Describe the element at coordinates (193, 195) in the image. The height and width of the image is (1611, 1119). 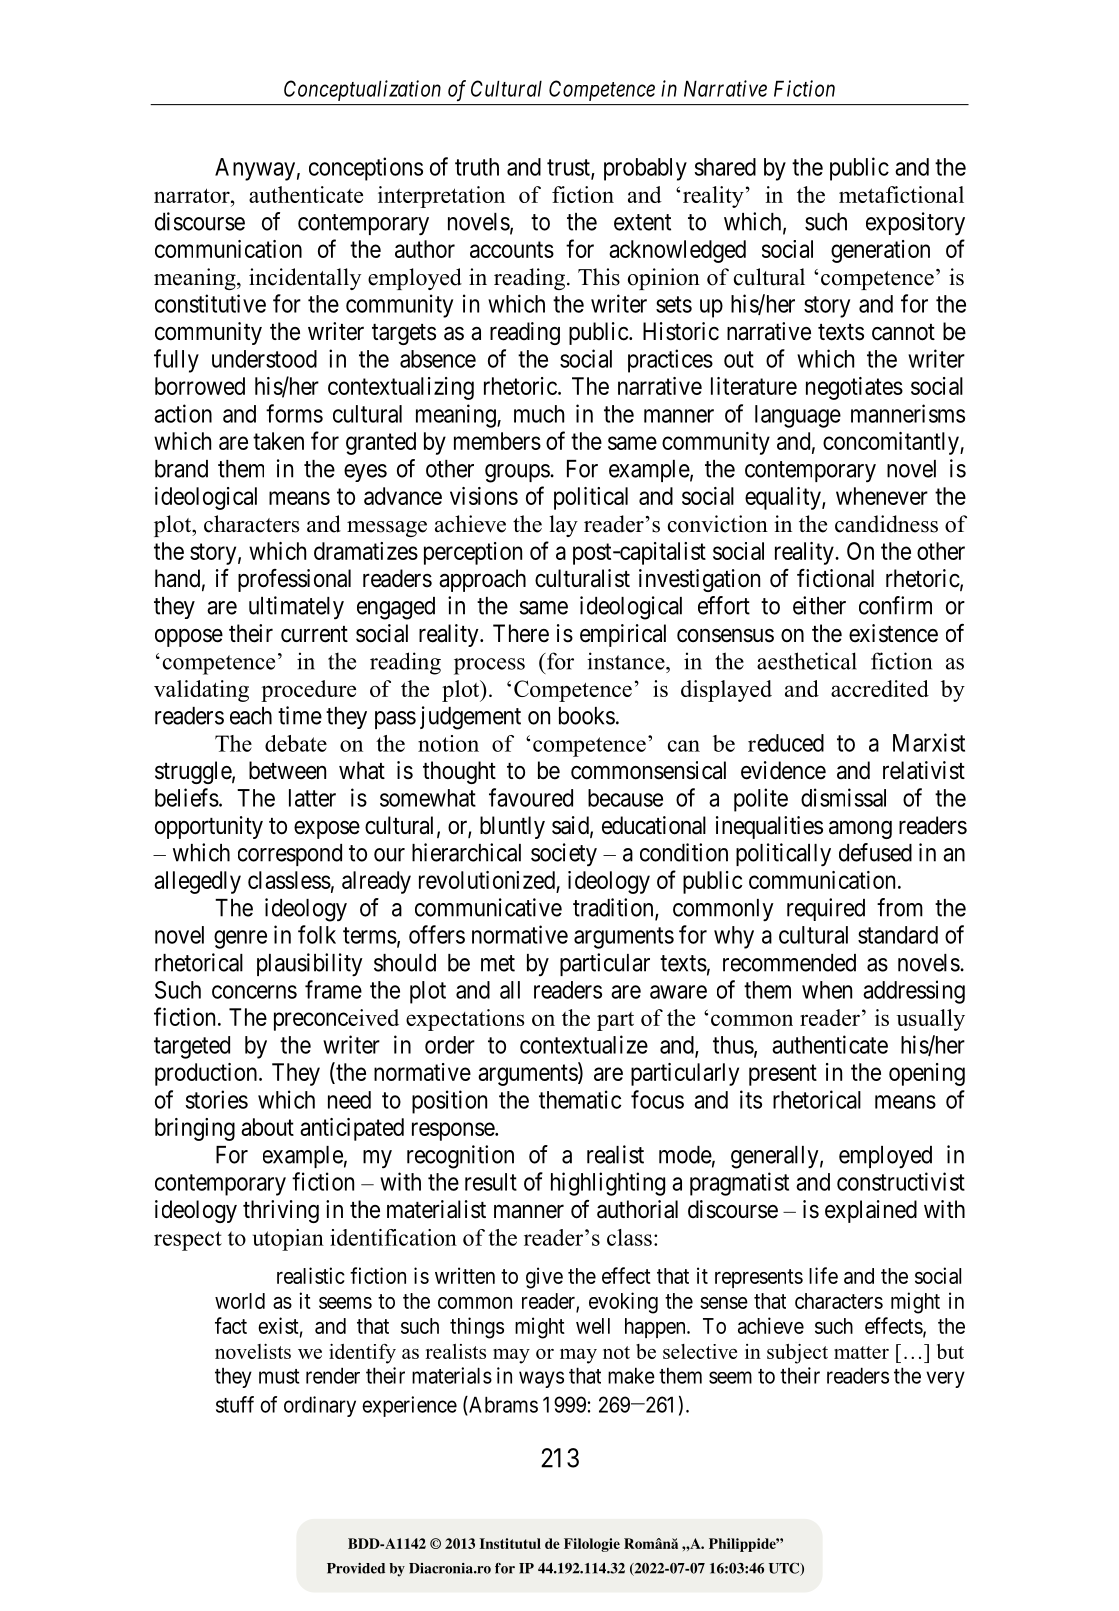
I see `narrator` at that location.
